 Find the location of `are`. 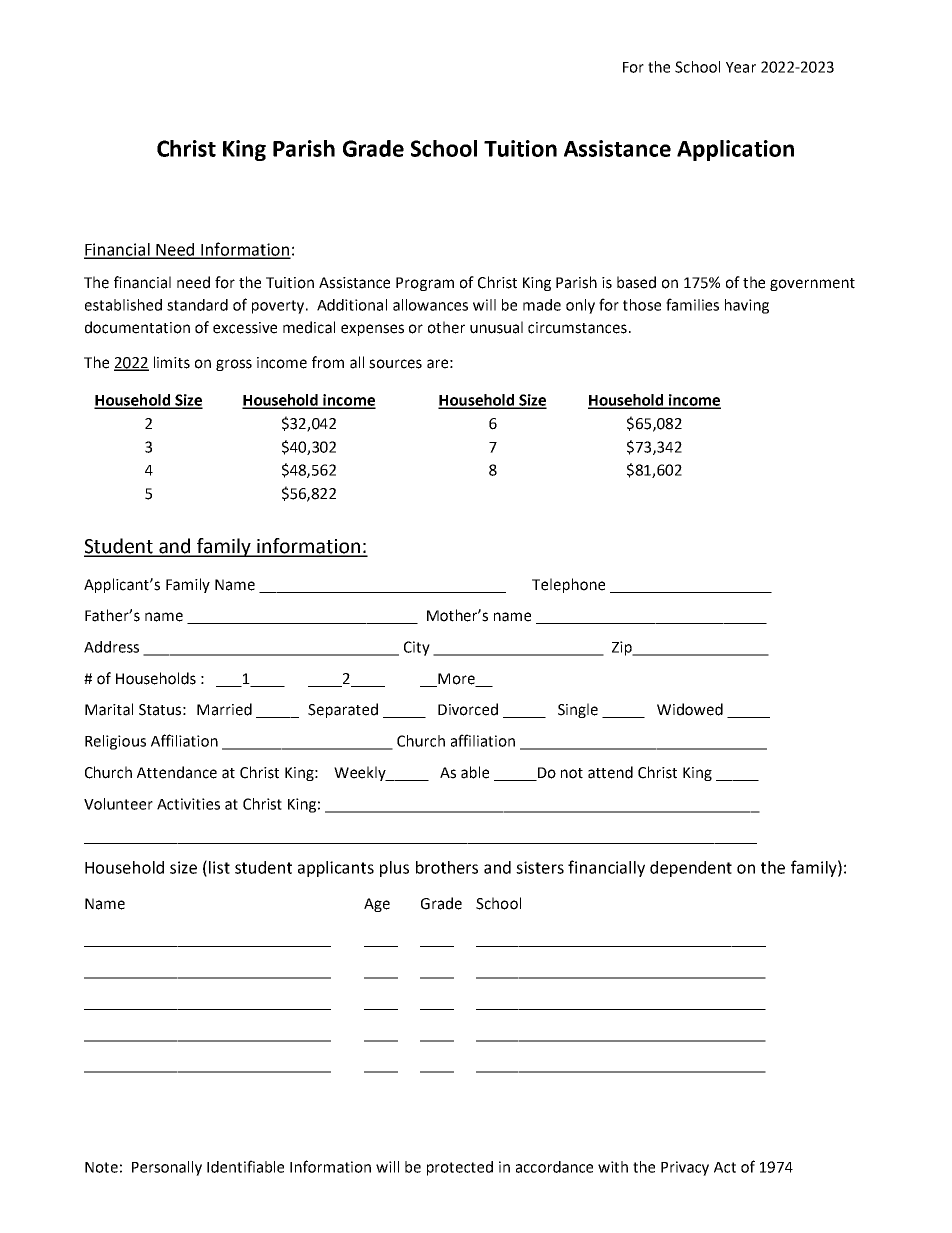

are is located at coordinates (437, 364).
